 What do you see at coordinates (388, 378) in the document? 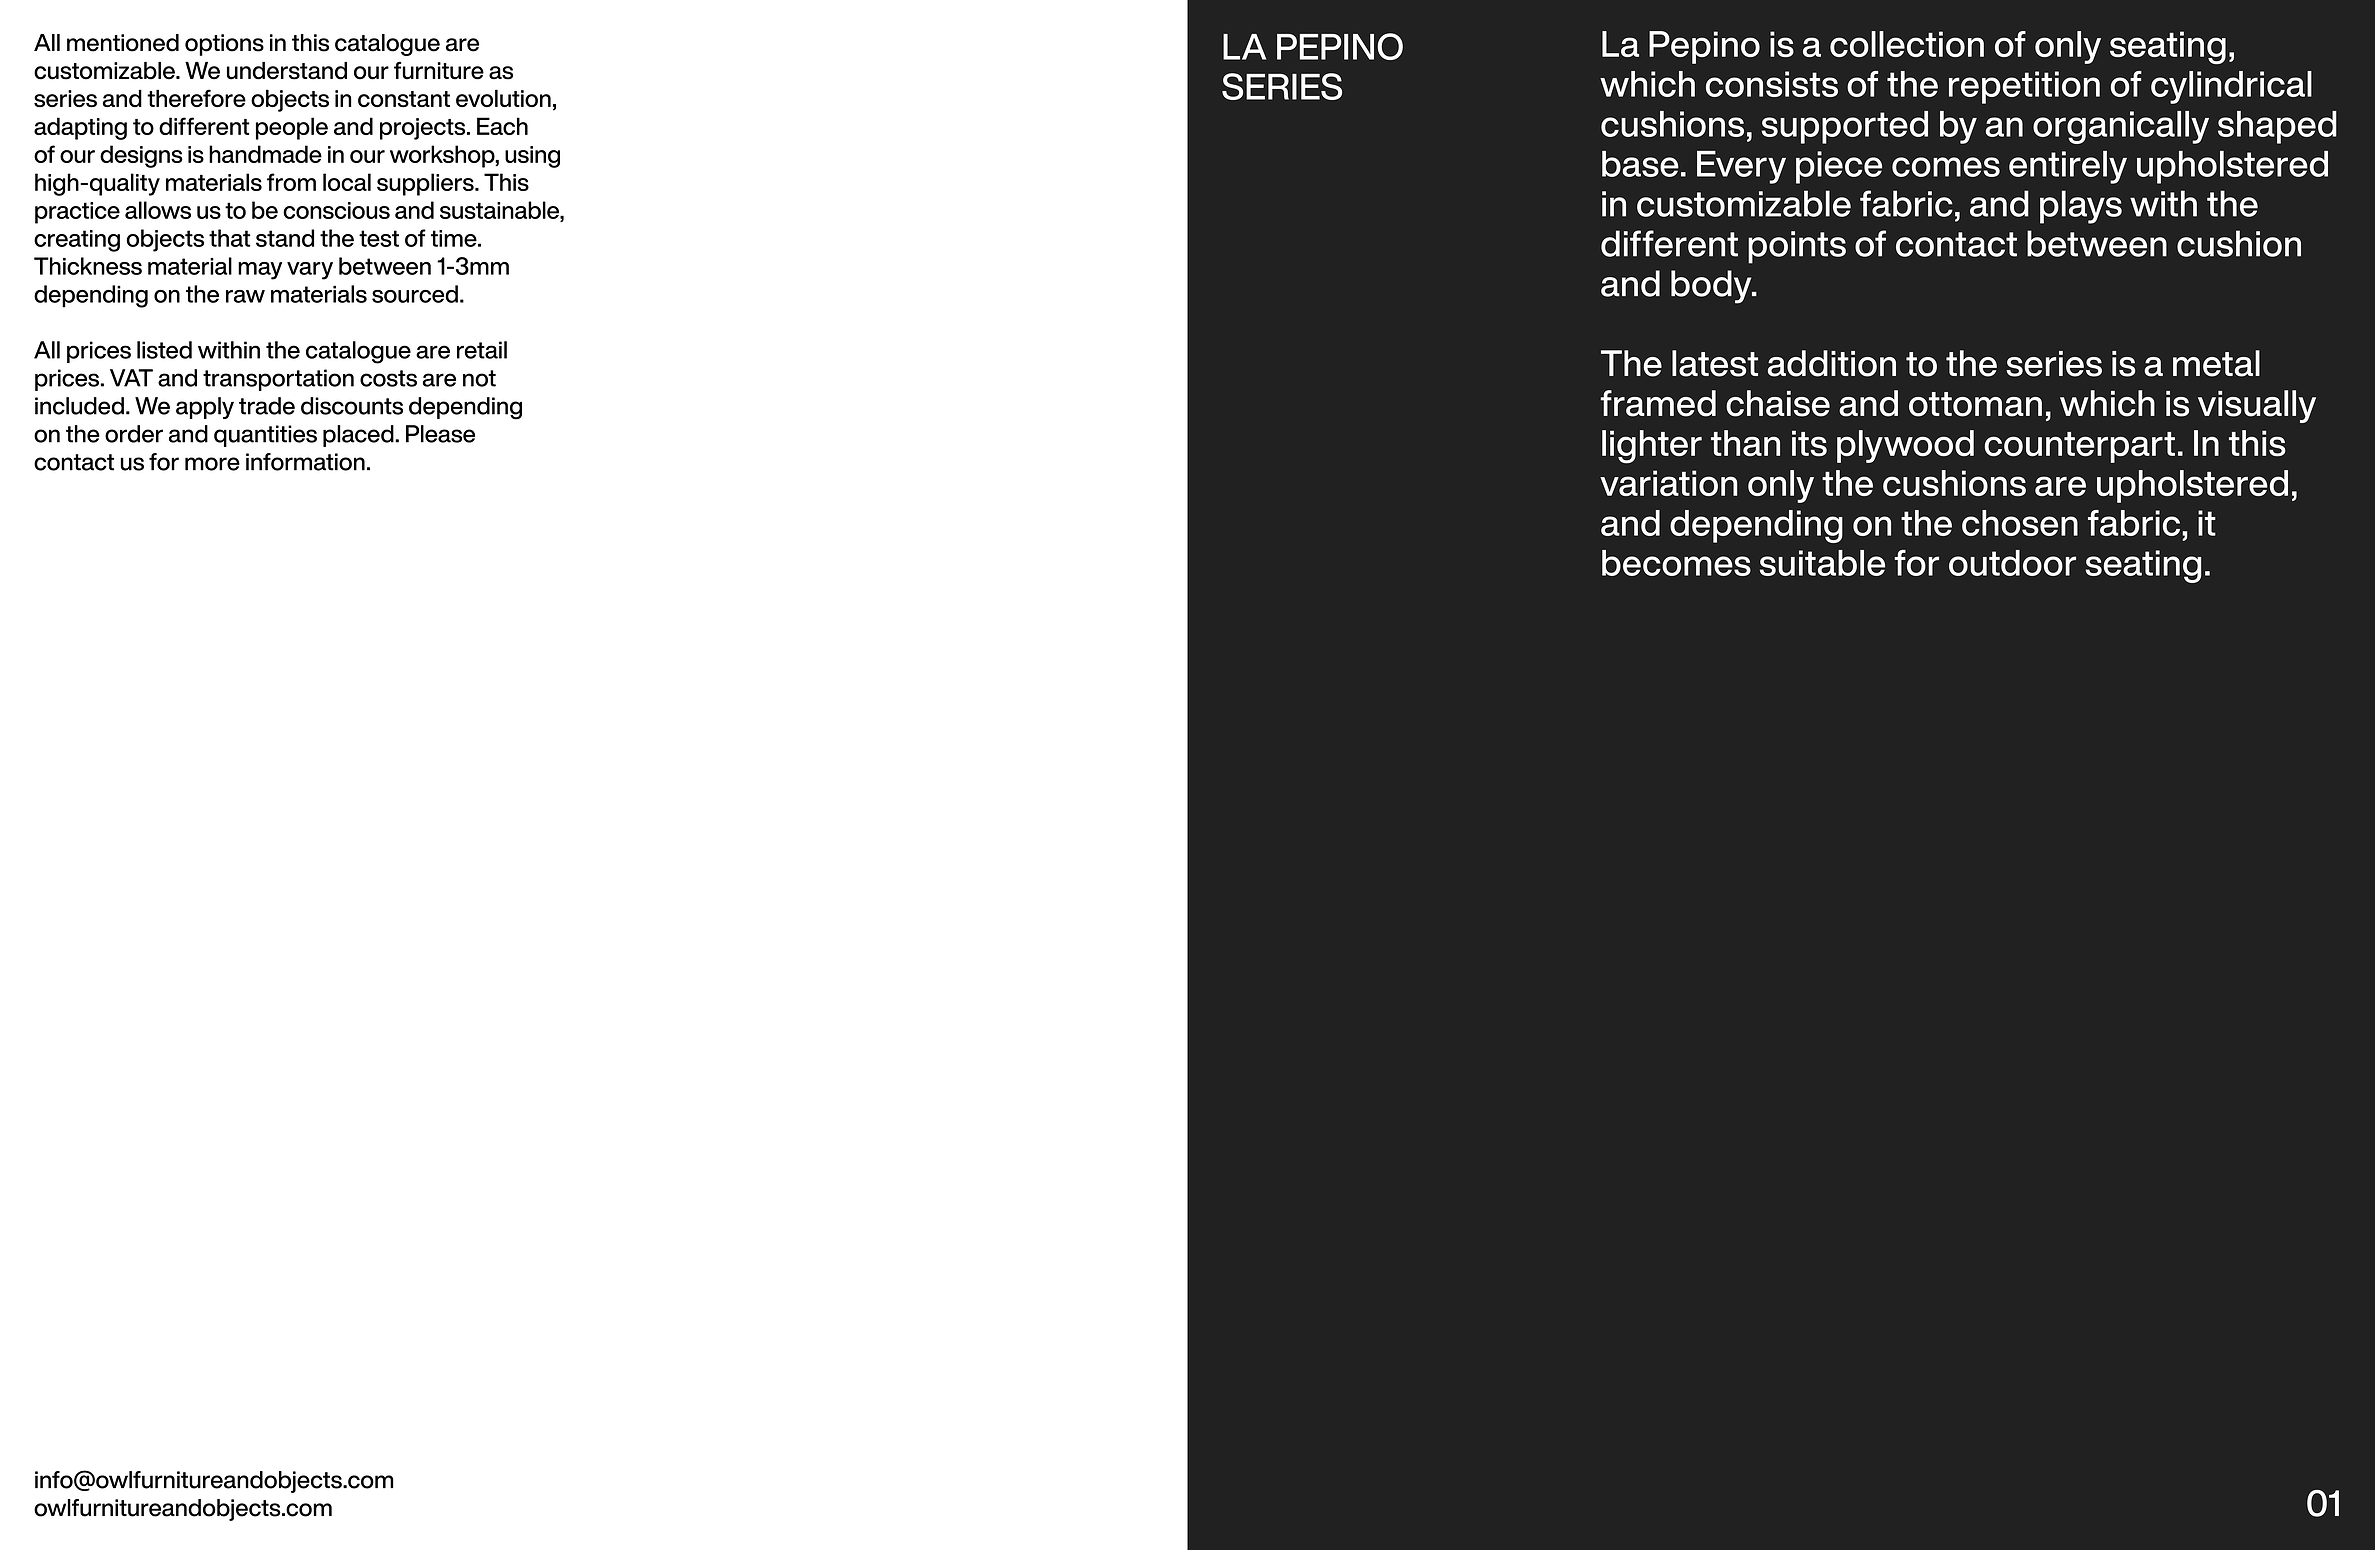
I see `costs` at bounding box center [388, 378].
